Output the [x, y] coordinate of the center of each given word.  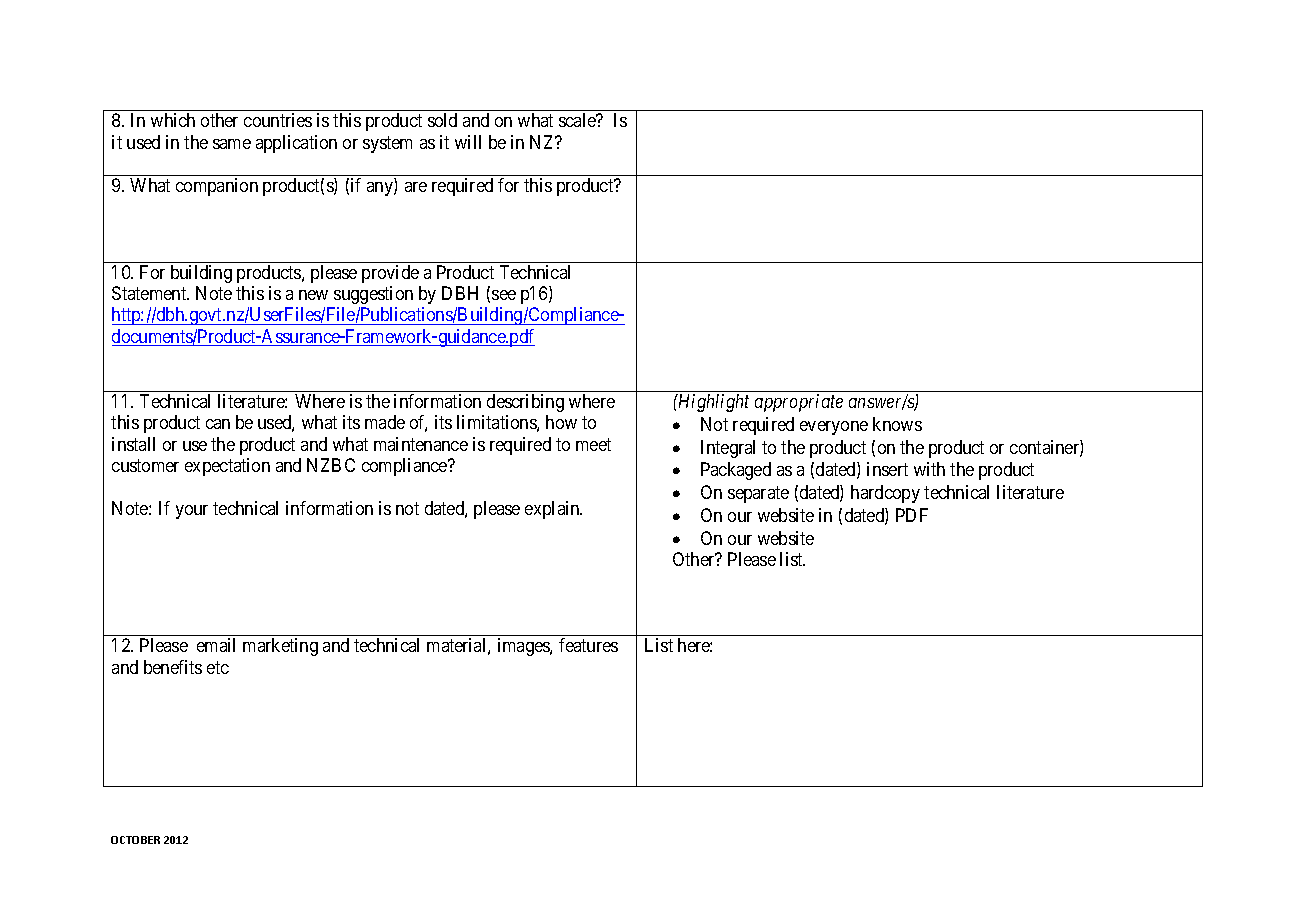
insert [887, 469]
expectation [227, 467]
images [524, 647]
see [504, 295]
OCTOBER [135, 840]
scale [578, 120]
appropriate [799, 403]
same [232, 144]
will [468, 142]
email [216, 645]
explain [553, 510]
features [588, 645]
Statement [150, 293]
